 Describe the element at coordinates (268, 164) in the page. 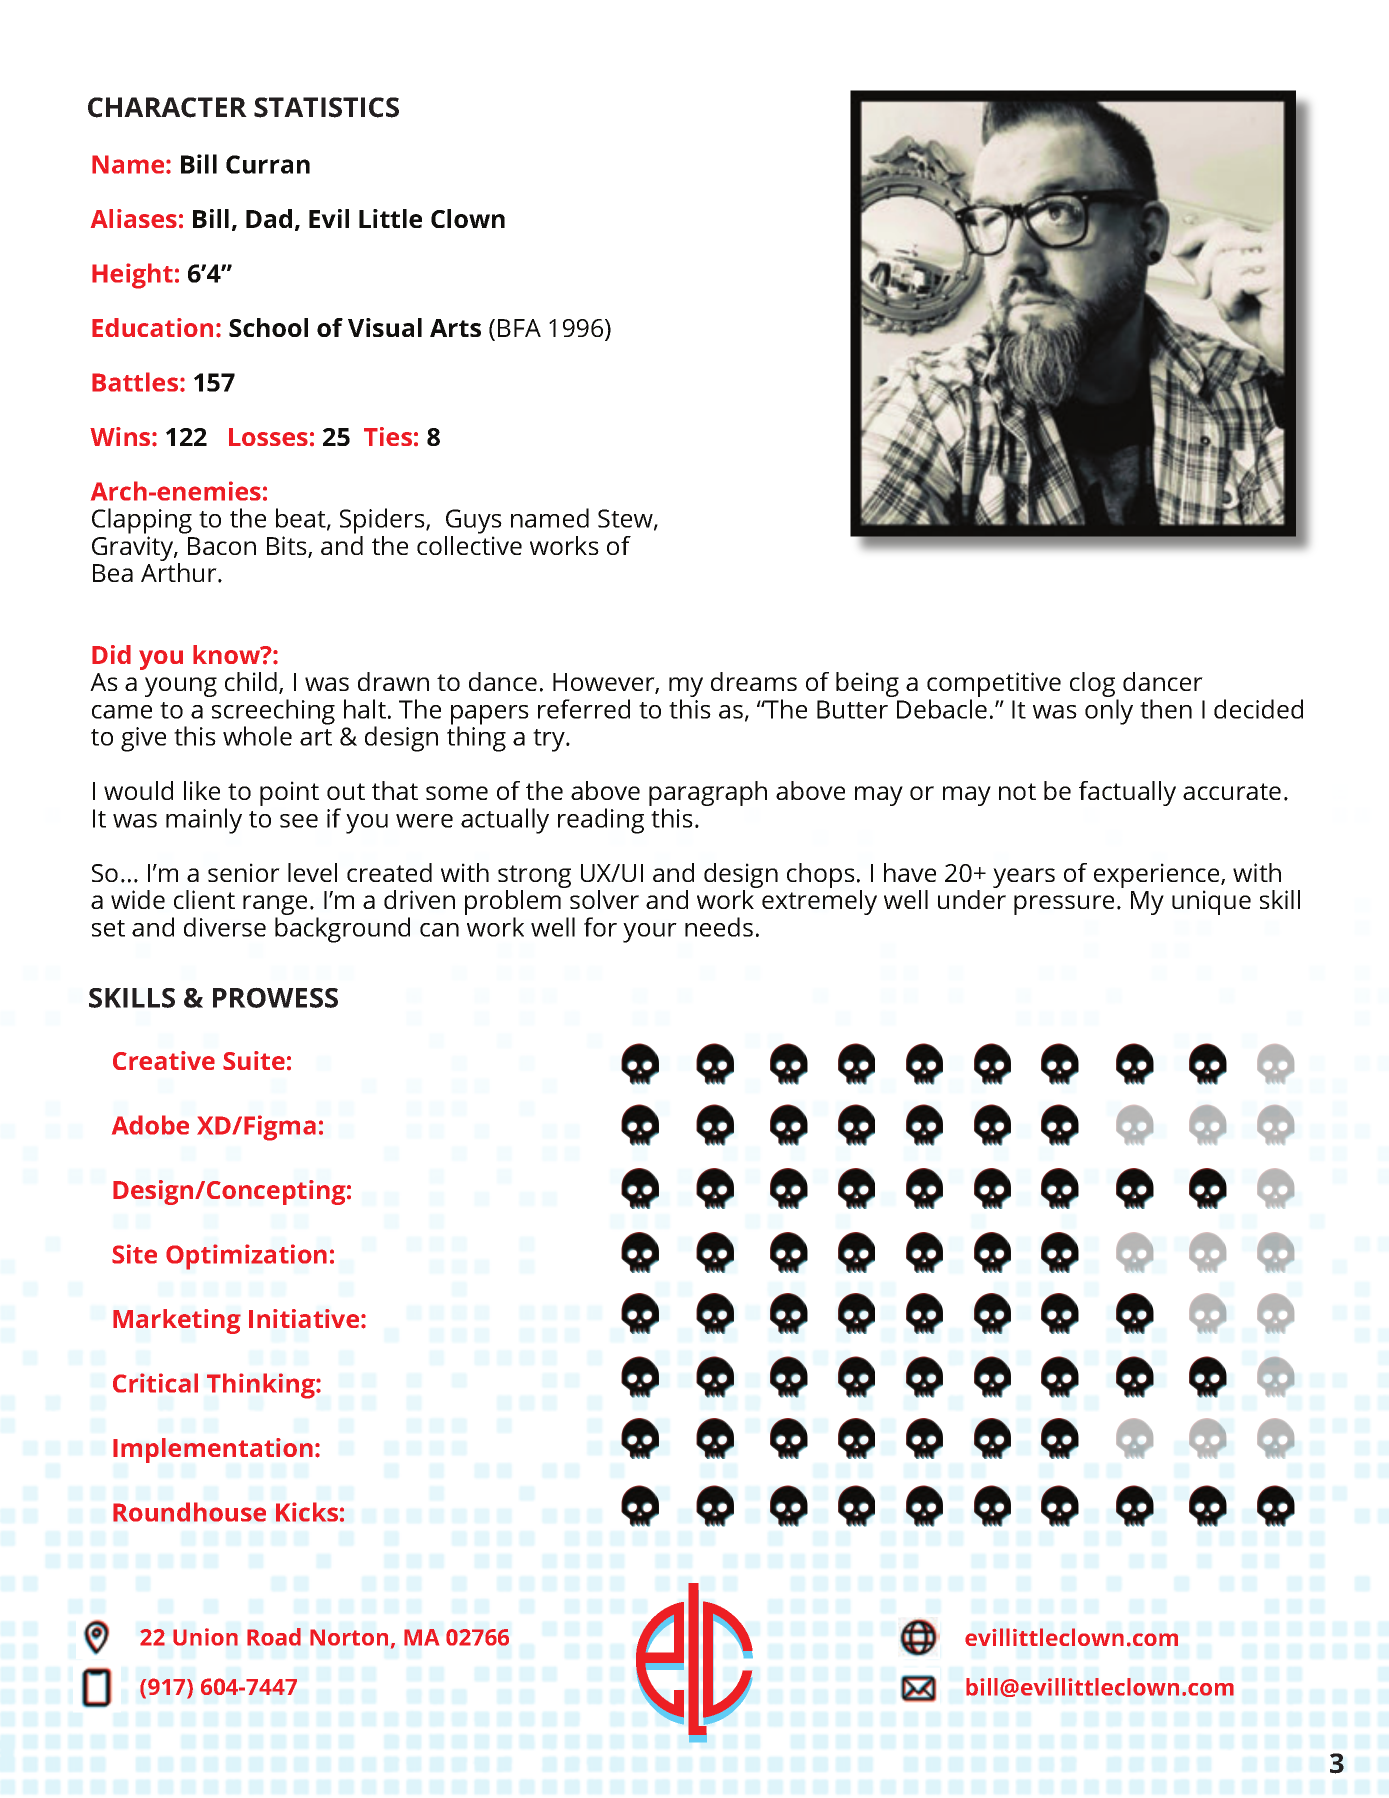

I see `Curran` at that location.
